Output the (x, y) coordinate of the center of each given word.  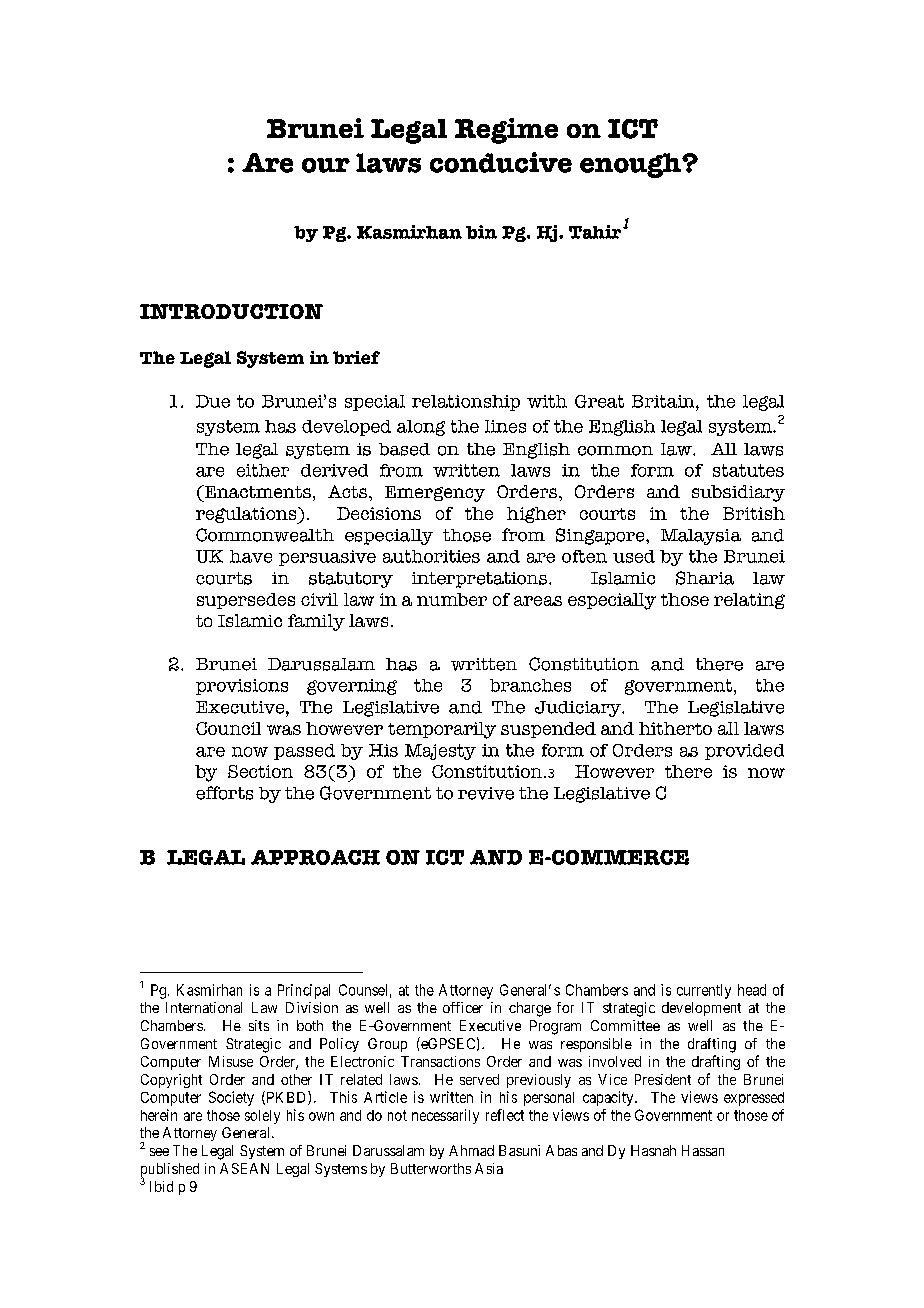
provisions (242, 687)
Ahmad (471, 1150)
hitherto (675, 728)
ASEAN (244, 1168)
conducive (501, 162)
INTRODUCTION (231, 311)
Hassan (703, 1150)
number (452, 599)
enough (631, 165)
